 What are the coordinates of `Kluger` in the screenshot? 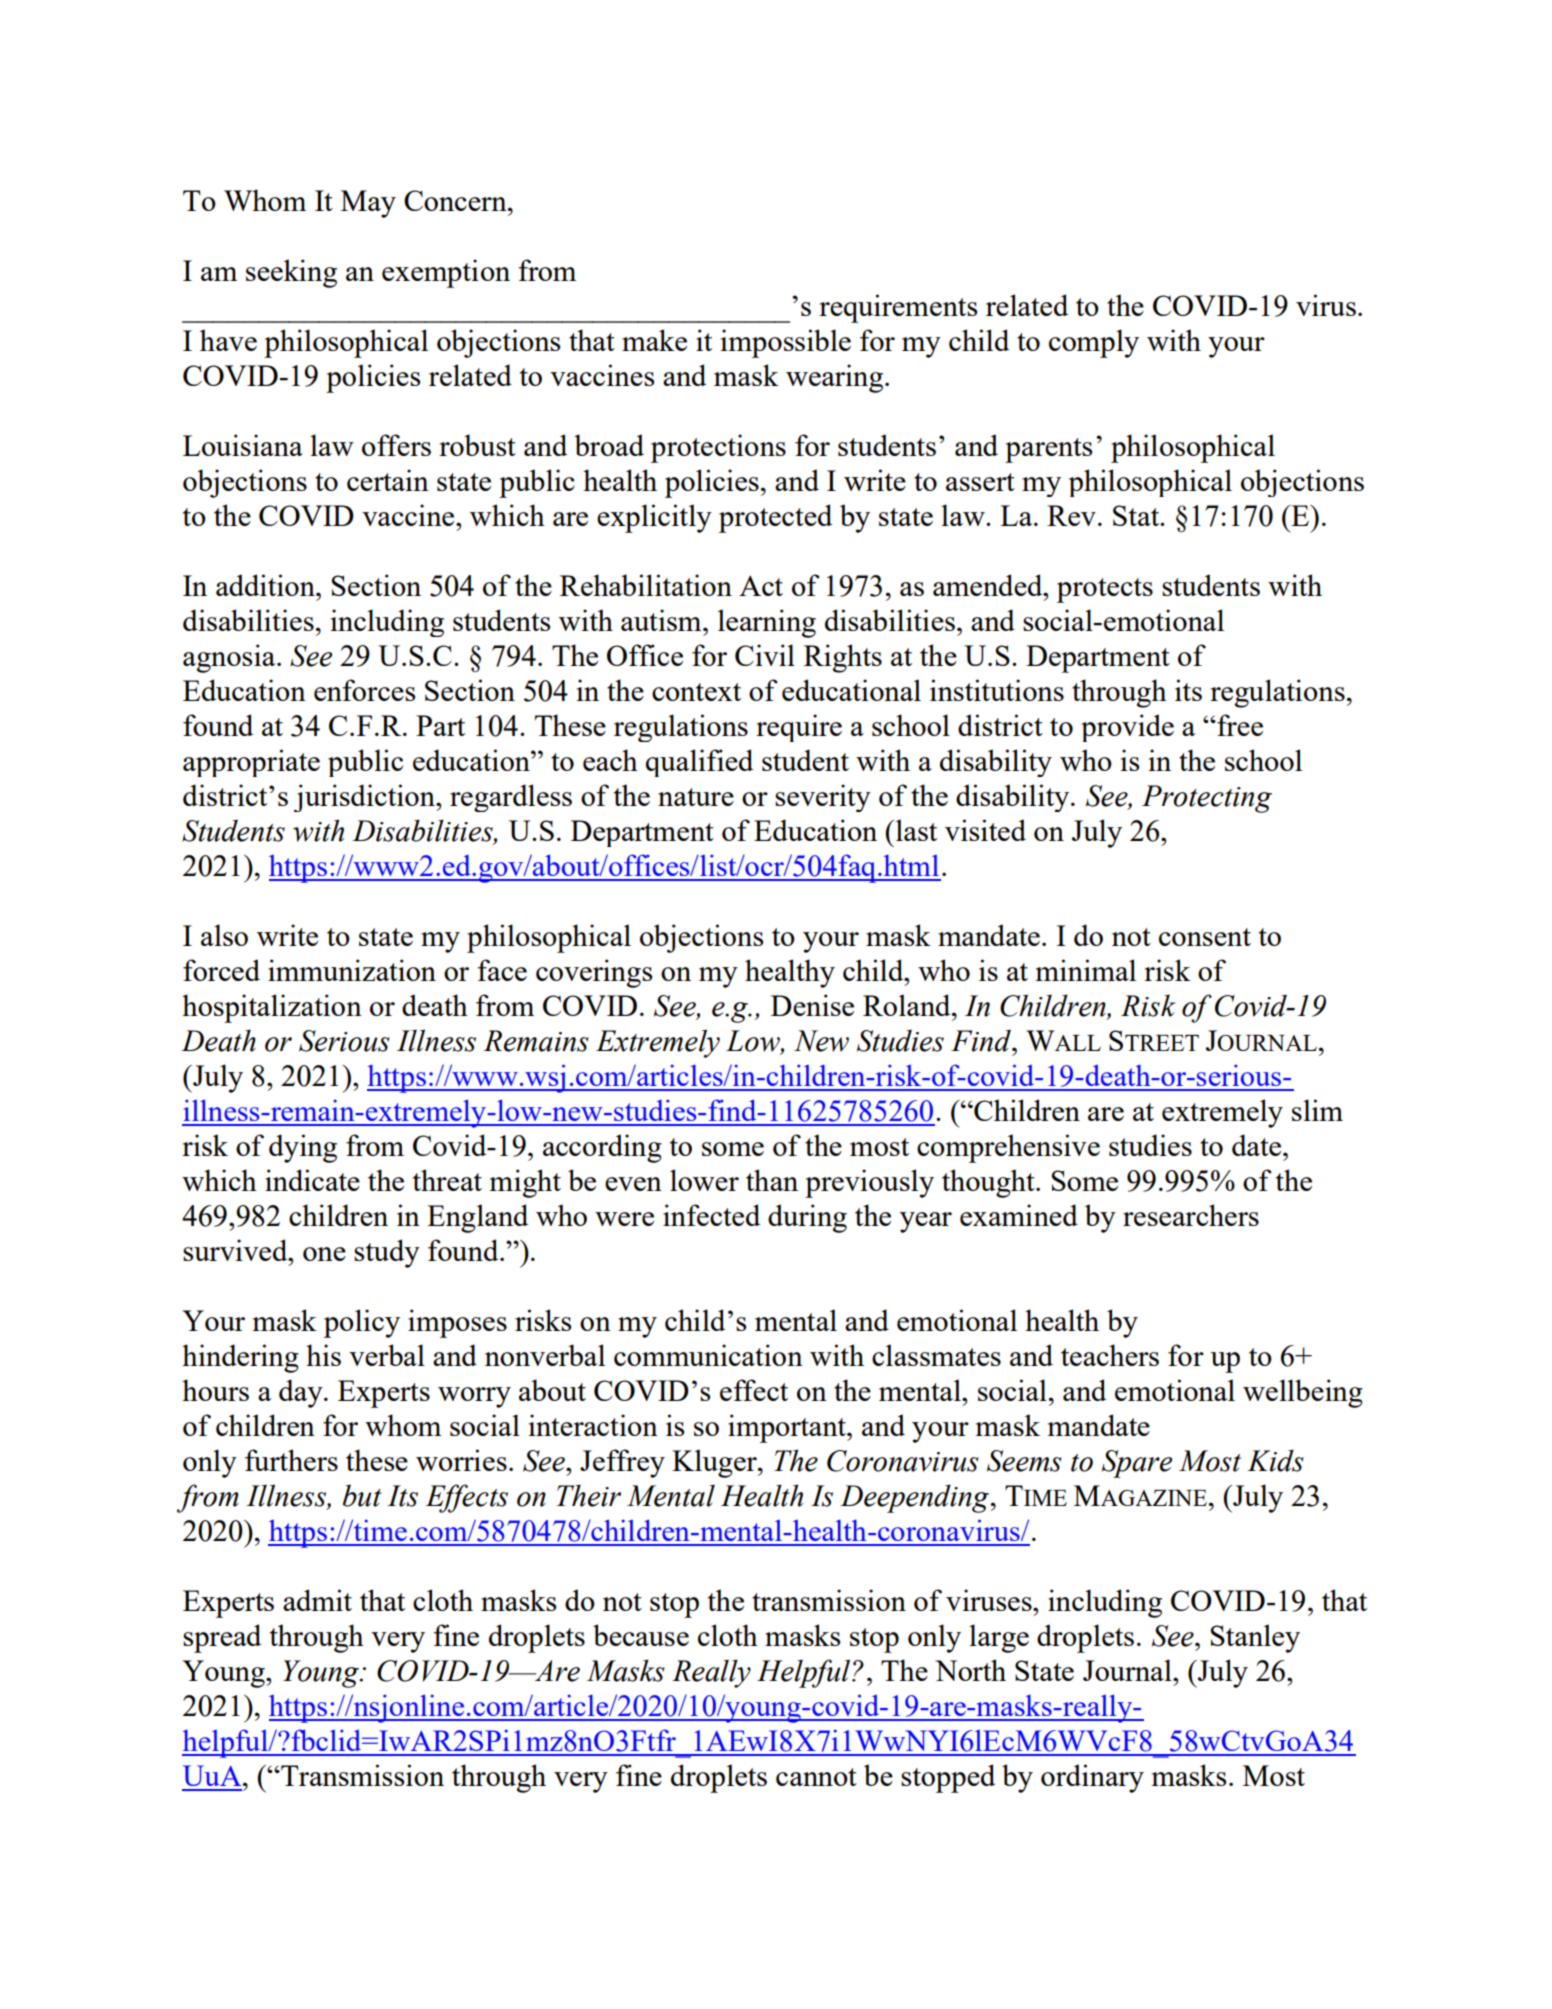 It's located at (715, 1463).
